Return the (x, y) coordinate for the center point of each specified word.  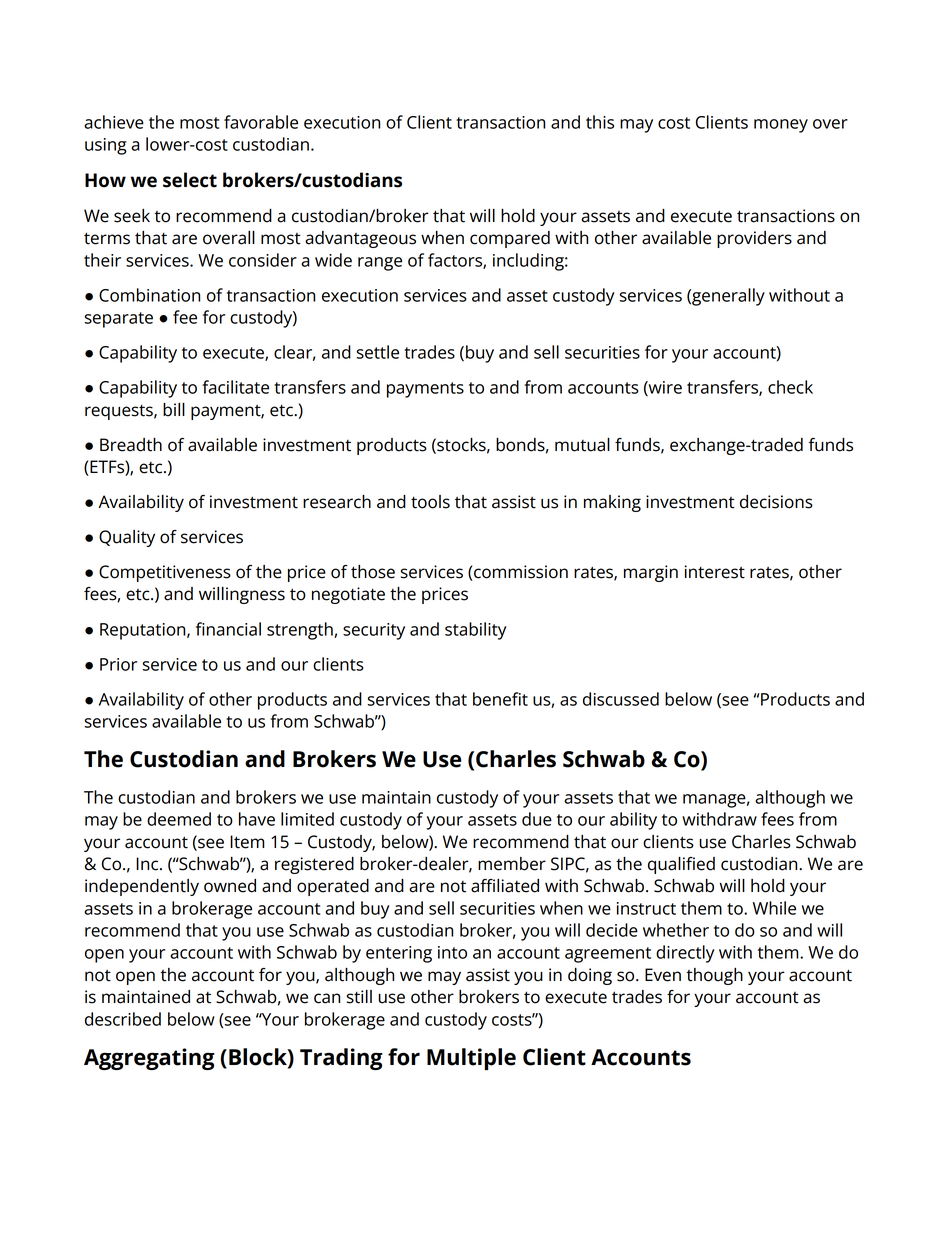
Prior (118, 664)
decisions (776, 502)
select (190, 180)
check (790, 387)
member (512, 864)
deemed (179, 819)
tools (430, 502)
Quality (127, 538)
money (781, 126)
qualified (681, 865)
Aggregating (149, 1059)
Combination (149, 295)
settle (377, 352)
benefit (500, 699)
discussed (621, 699)
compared (510, 239)
